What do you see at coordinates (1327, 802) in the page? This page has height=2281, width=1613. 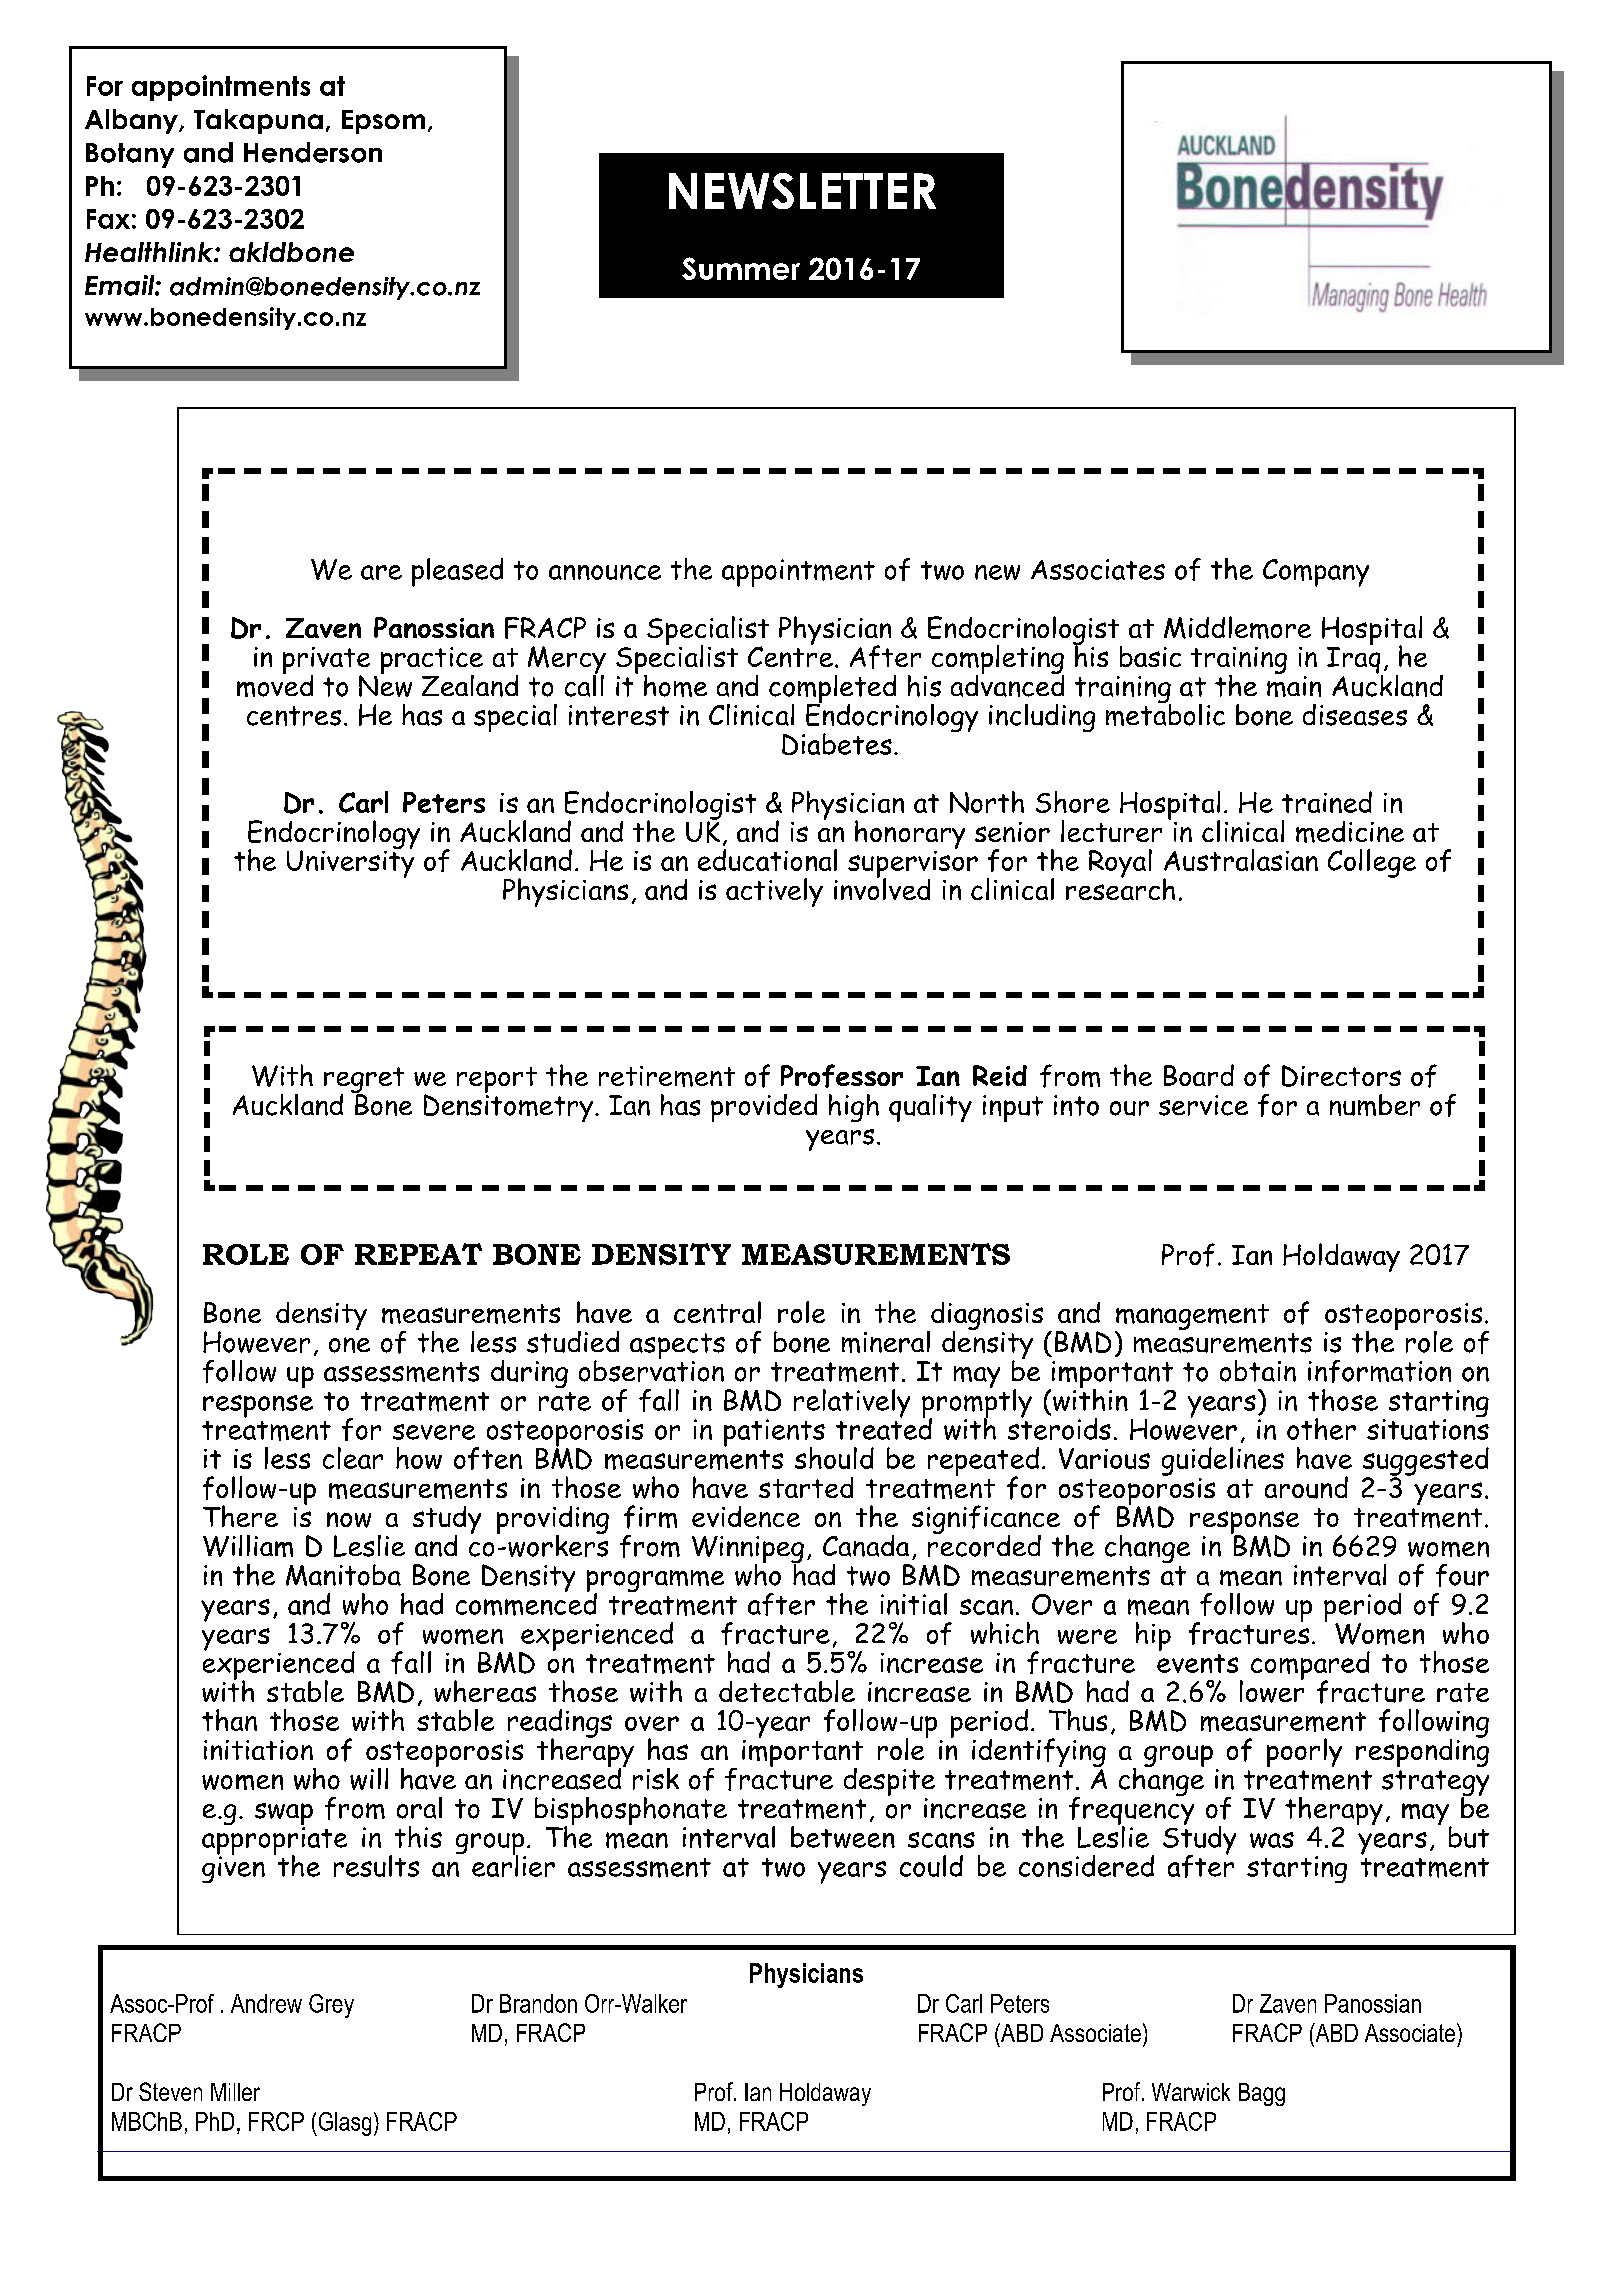 I see `trained` at bounding box center [1327, 802].
